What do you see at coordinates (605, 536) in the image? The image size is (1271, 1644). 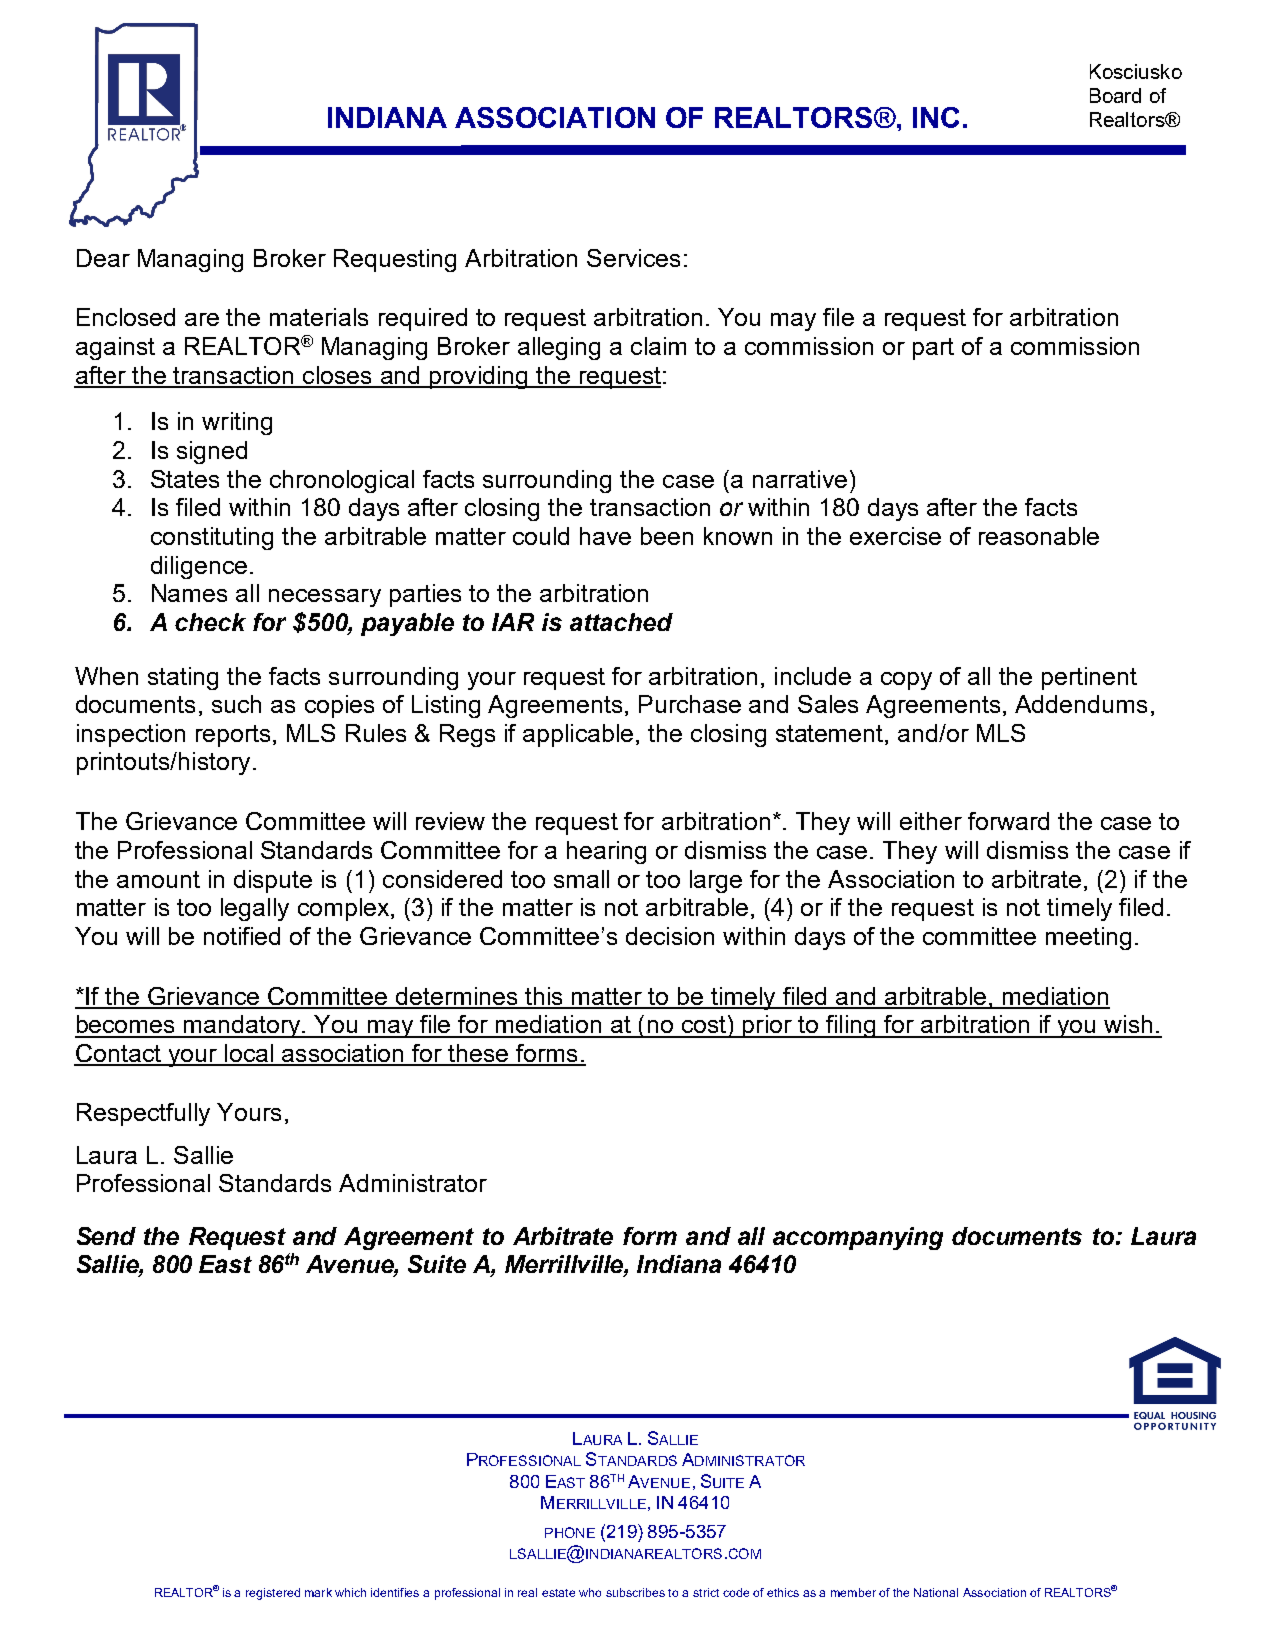 I see `have` at bounding box center [605, 536].
